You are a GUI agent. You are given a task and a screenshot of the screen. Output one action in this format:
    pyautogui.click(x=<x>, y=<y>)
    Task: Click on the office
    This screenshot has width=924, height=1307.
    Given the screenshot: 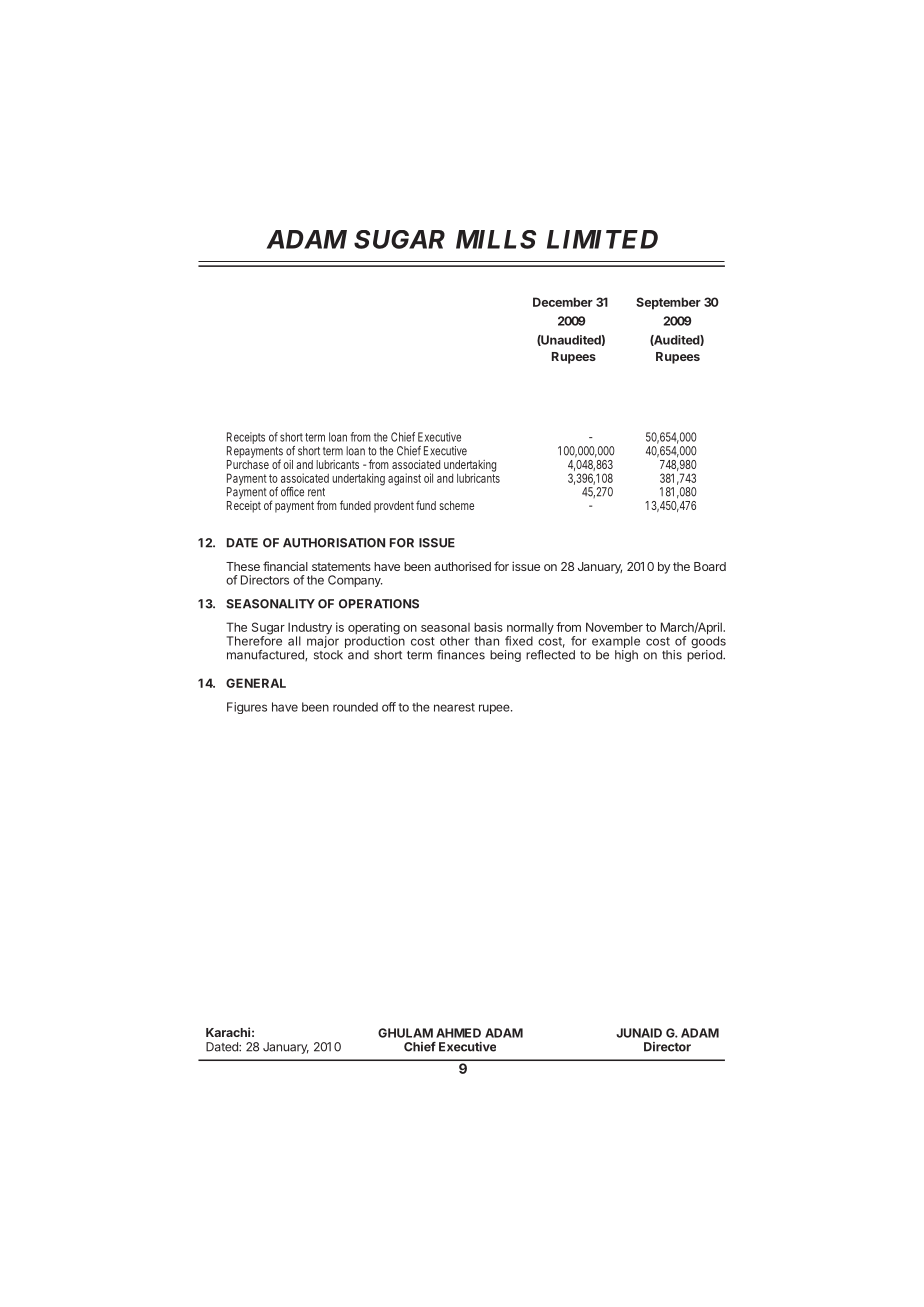 What is the action you would take?
    pyautogui.click(x=292, y=492)
